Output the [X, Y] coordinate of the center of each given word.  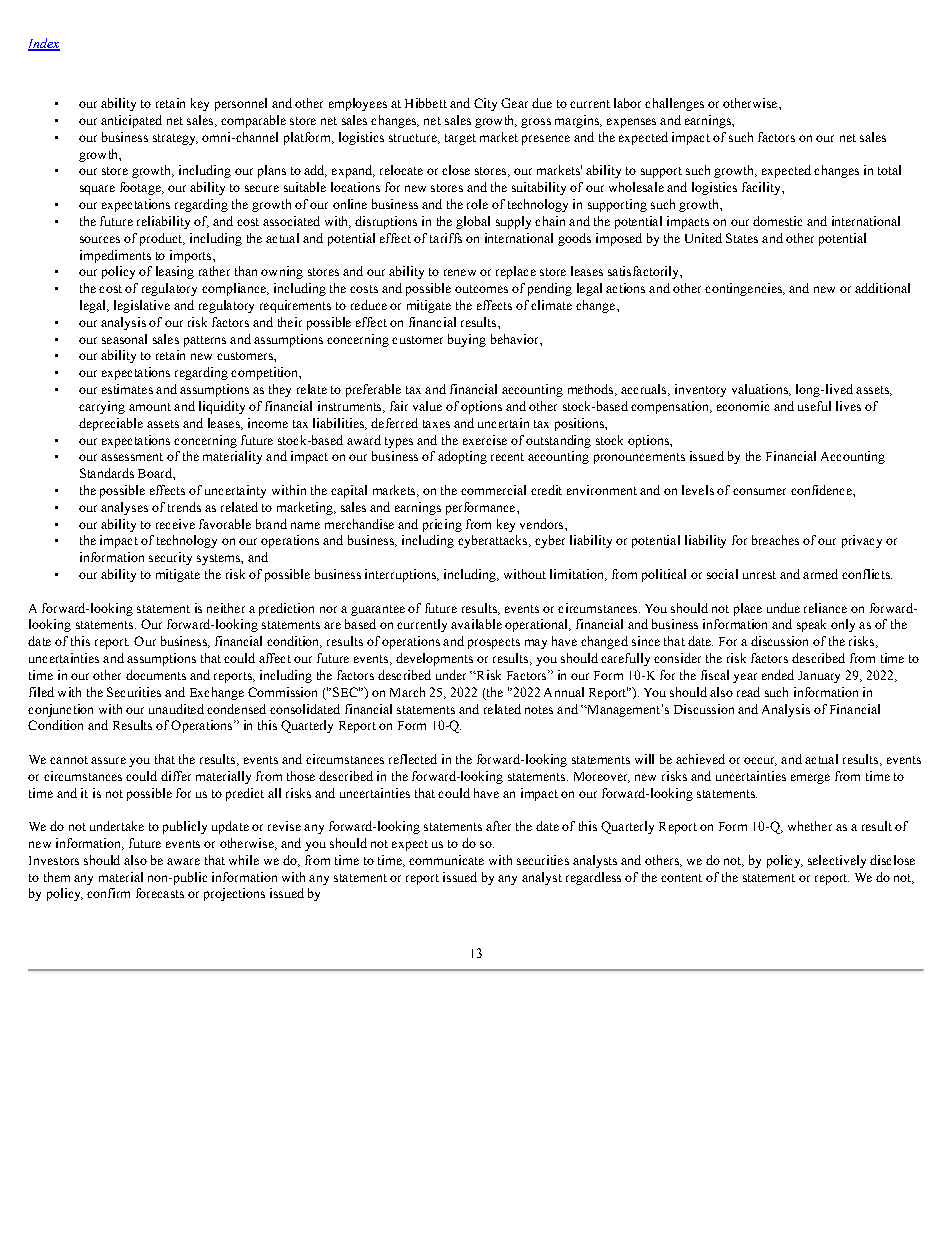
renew [460, 272]
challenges [674, 104]
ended [778, 675]
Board [156, 473]
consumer [759, 491]
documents [156, 675]
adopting [462, 457]
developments [434, 659]
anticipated [131, 121]
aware [183, 861]
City [485, 104]
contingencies [744, 289]
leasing [175, 272]
